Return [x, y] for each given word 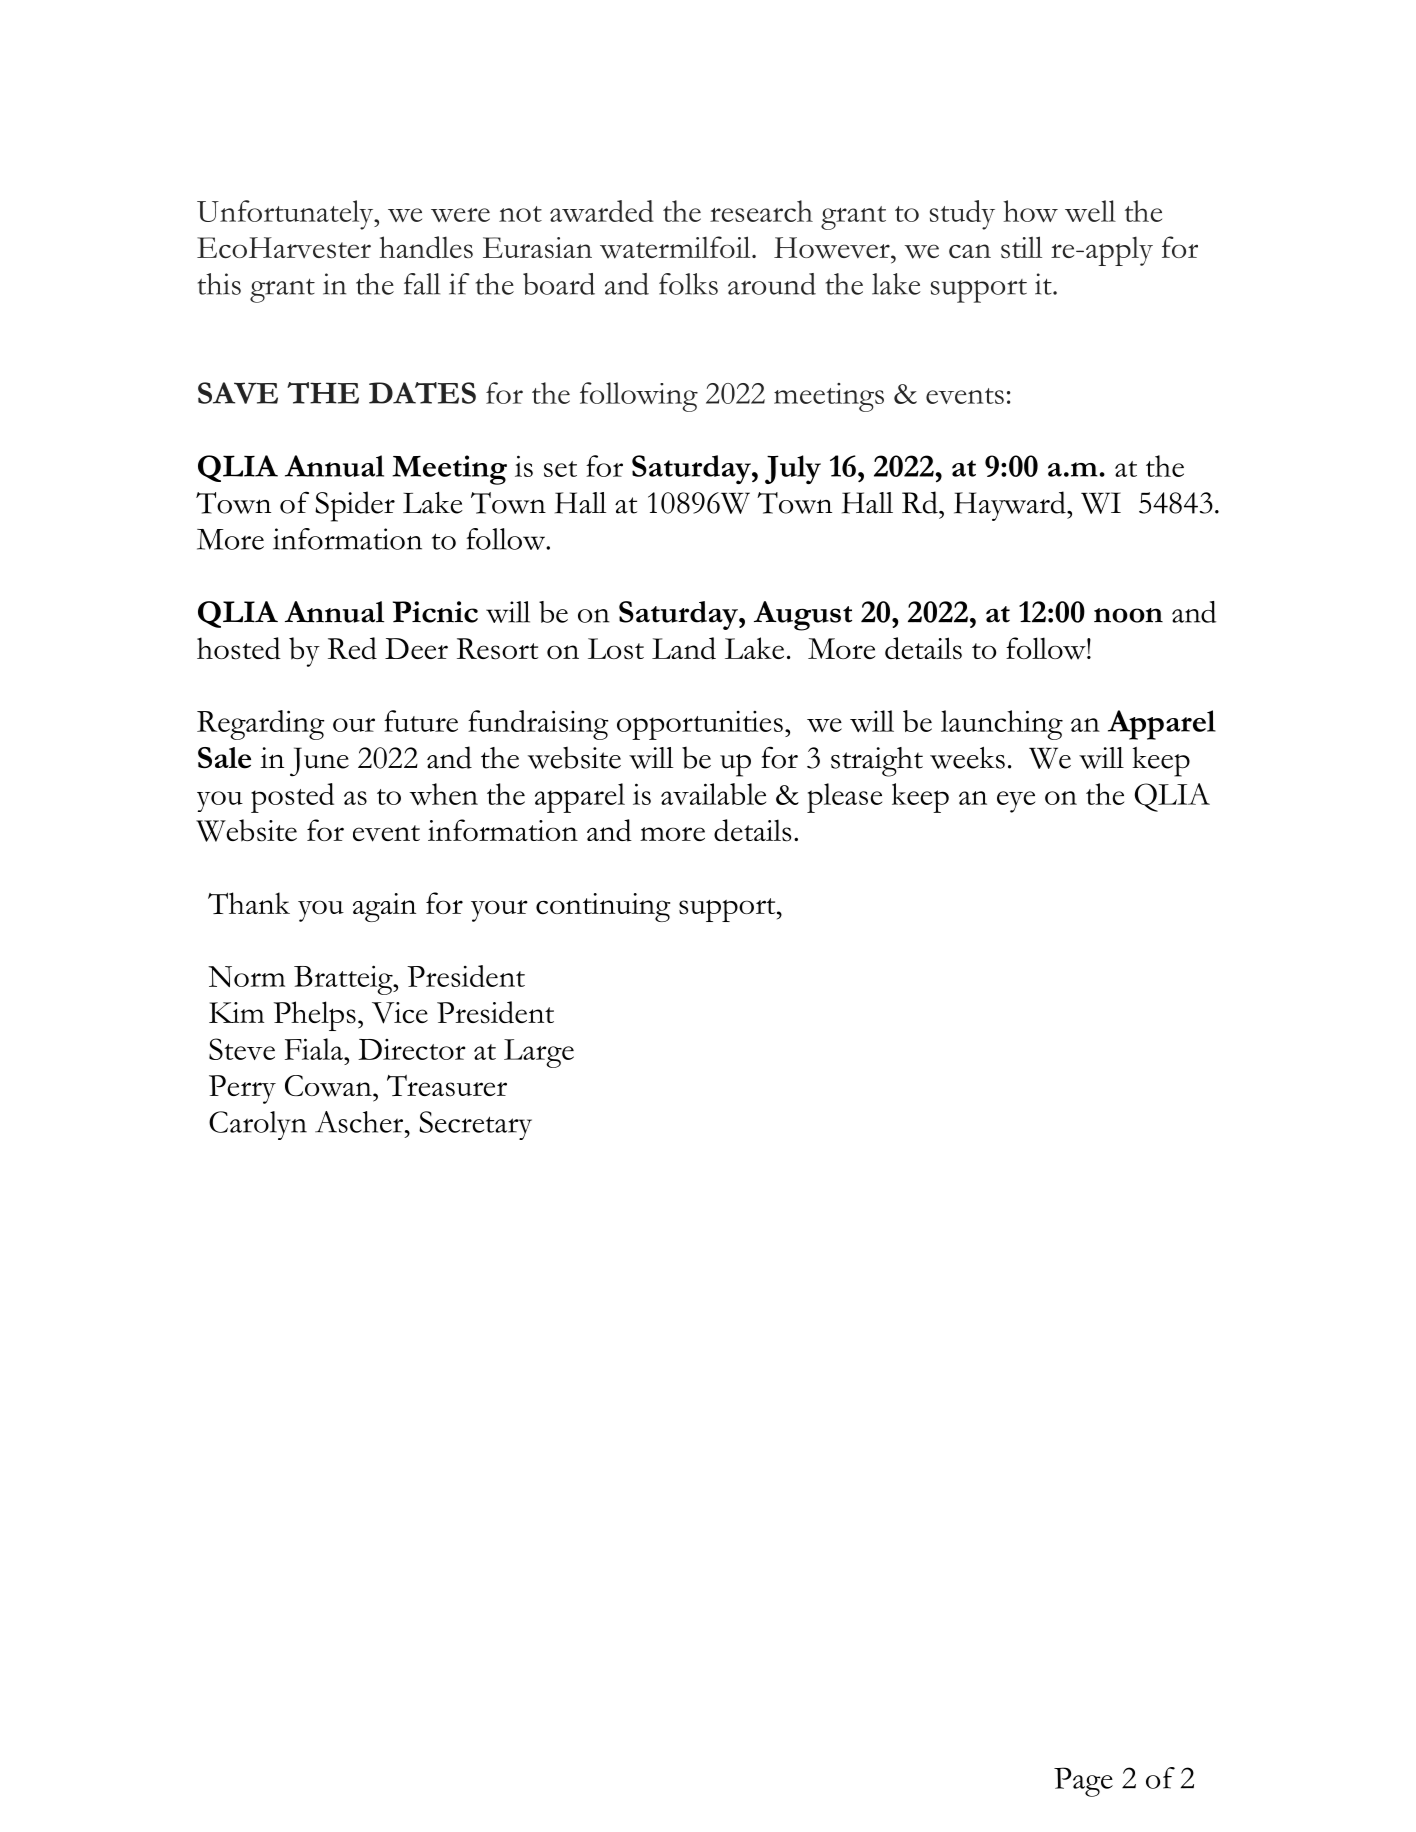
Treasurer [447, 1086]
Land [684, 648]
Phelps [315, 1016]
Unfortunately [286, 215]
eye [1016, 802]
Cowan [329, 1086]
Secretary [475, 1125]
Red [352, 648]
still [1021, 247]
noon [1128, 615]
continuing [603, 907]
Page [1083, 1782]
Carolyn [258, 1125]
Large [539, 1053]
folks [688, 284]
